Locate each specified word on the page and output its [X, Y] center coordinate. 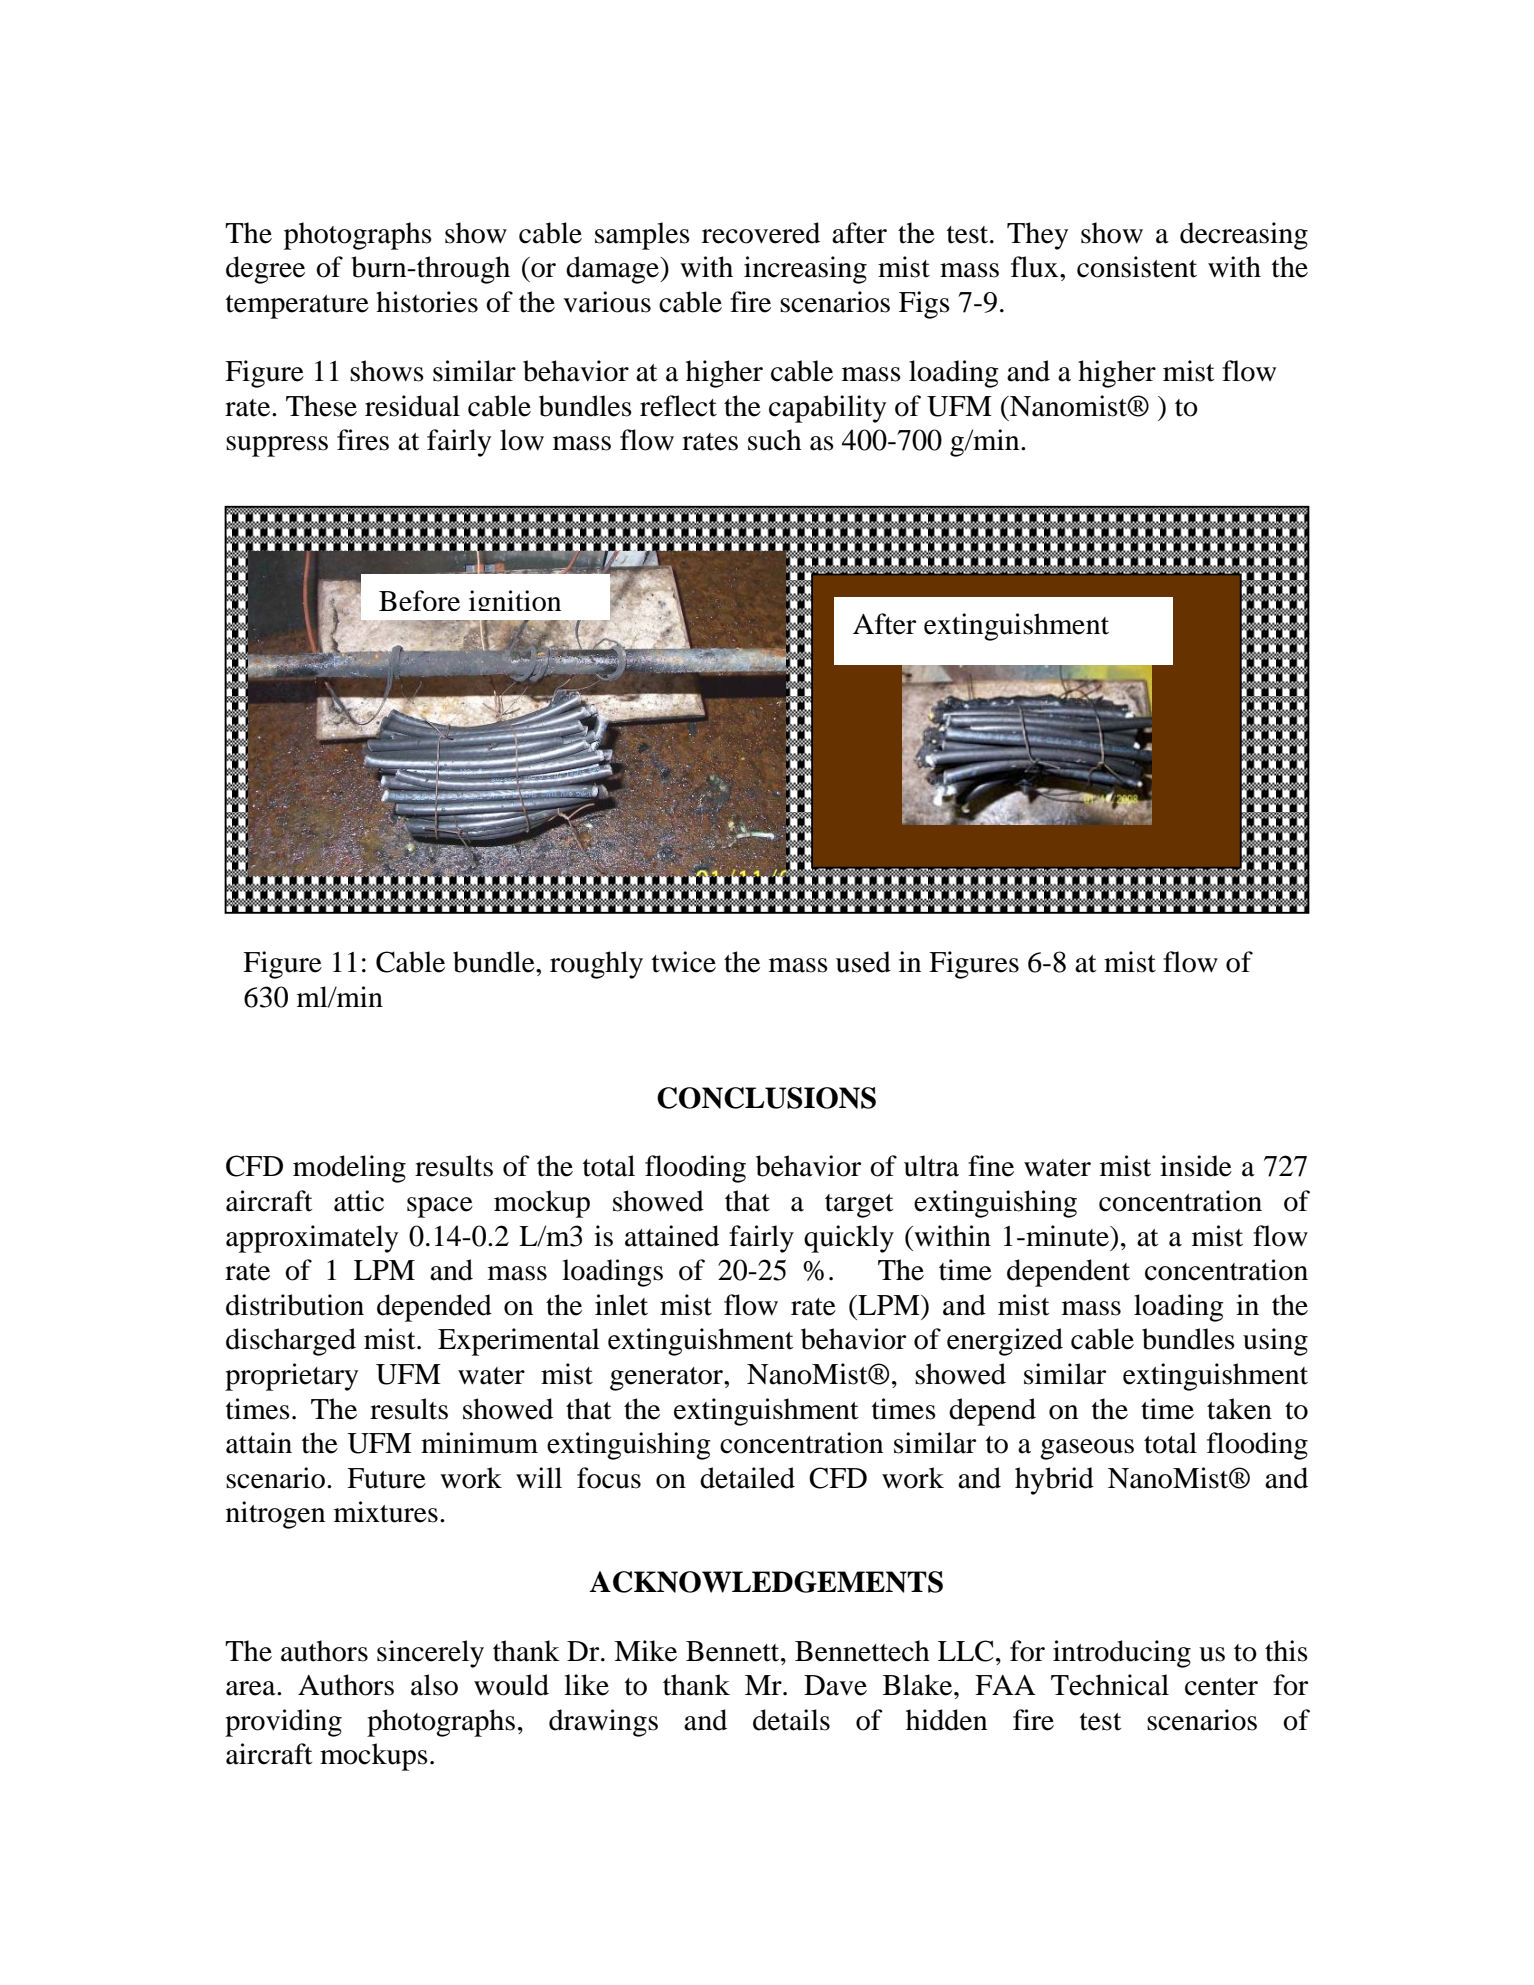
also [434, 1685]
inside [1196, 1166]
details [791, 1720]
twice [684, 962]
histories [427, 302]
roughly [596, 965]
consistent [1137, 267]
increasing [805, 270]
